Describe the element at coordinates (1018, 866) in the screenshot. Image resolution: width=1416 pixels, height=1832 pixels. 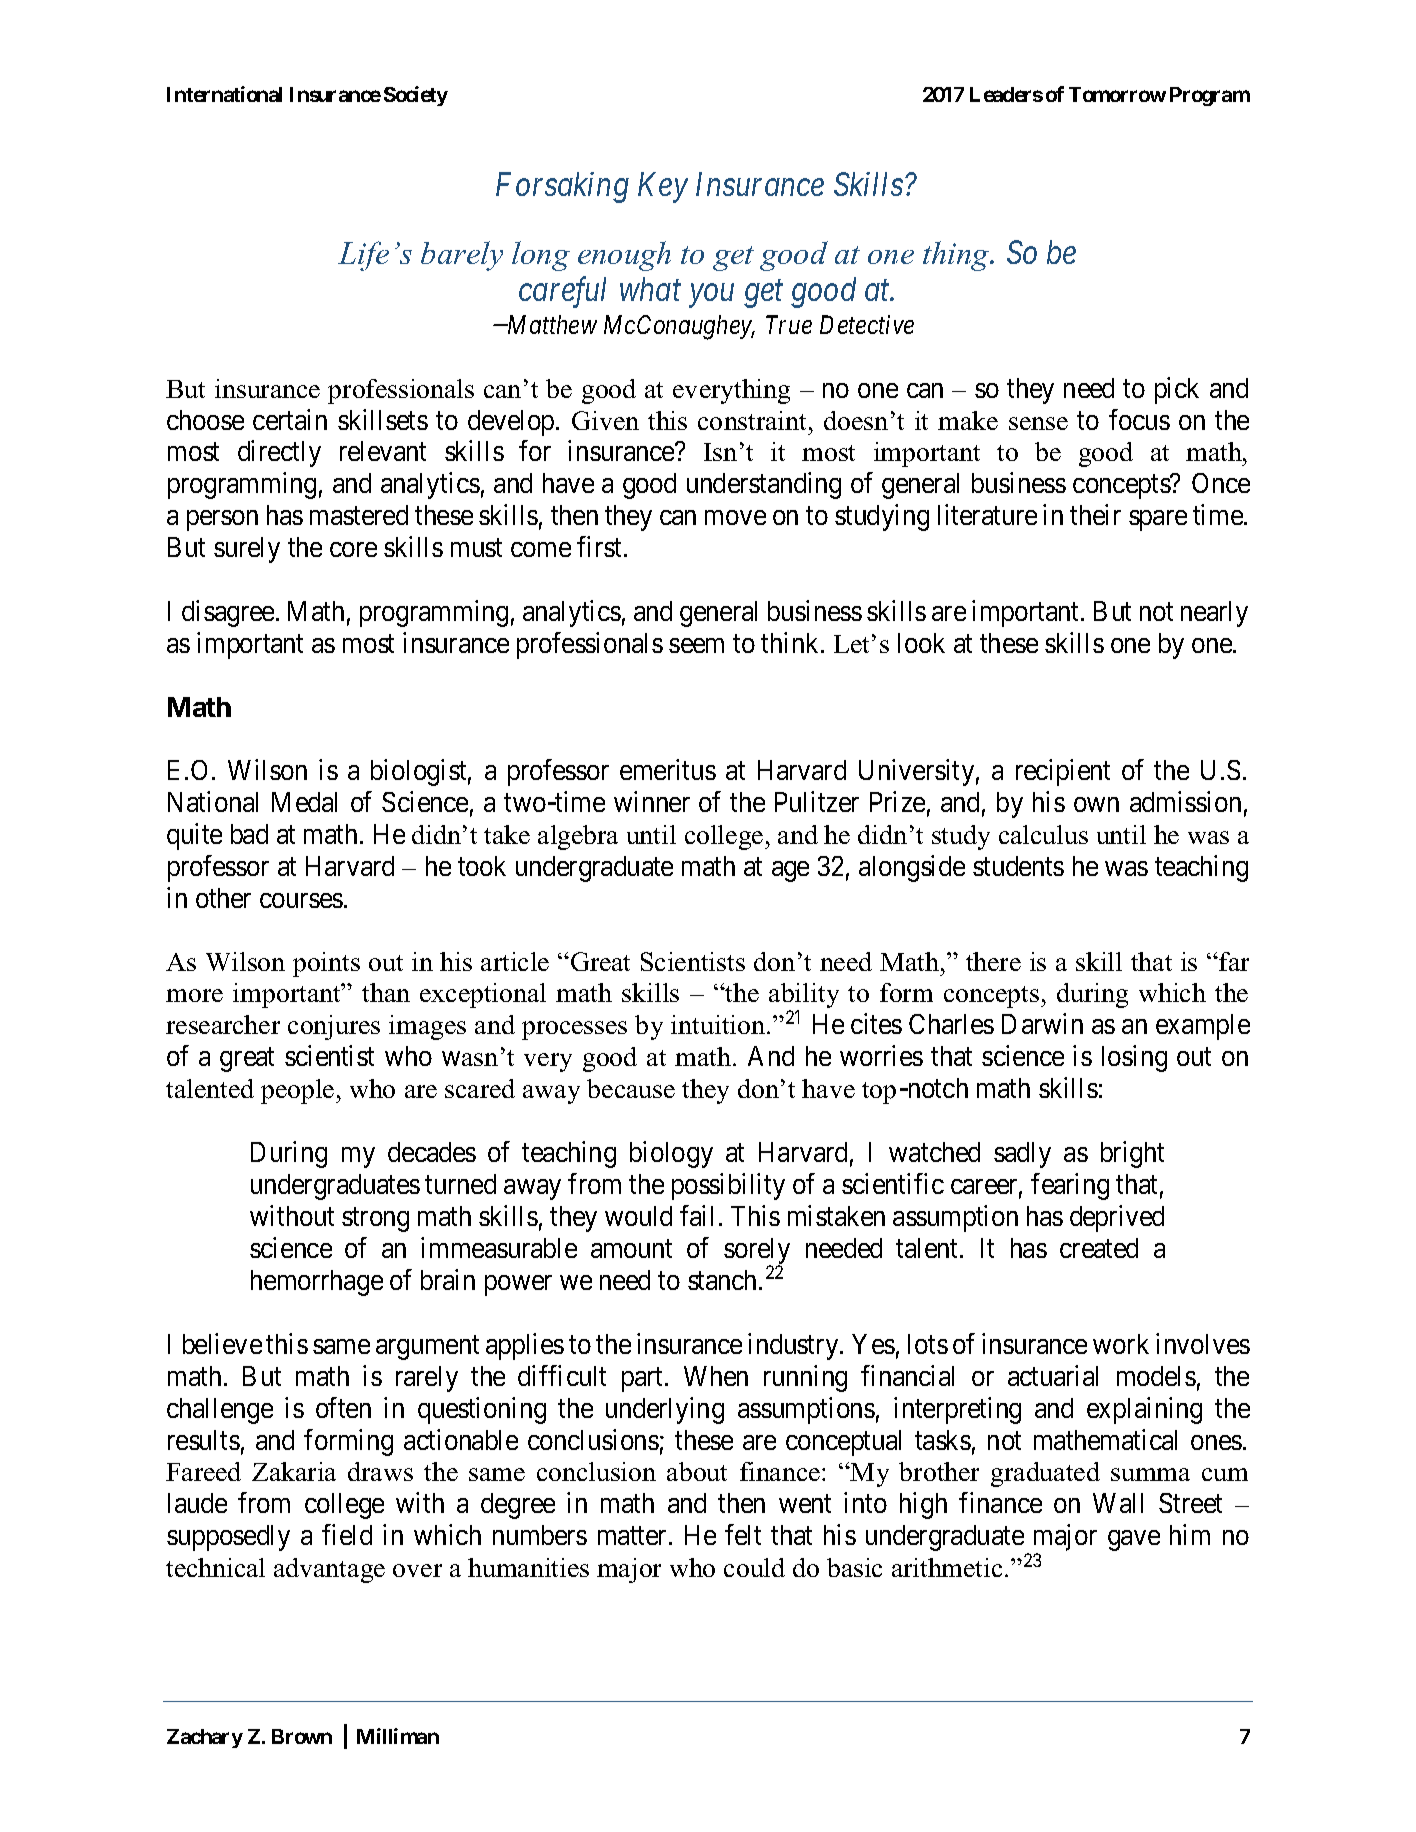
I see `students` at that location.
